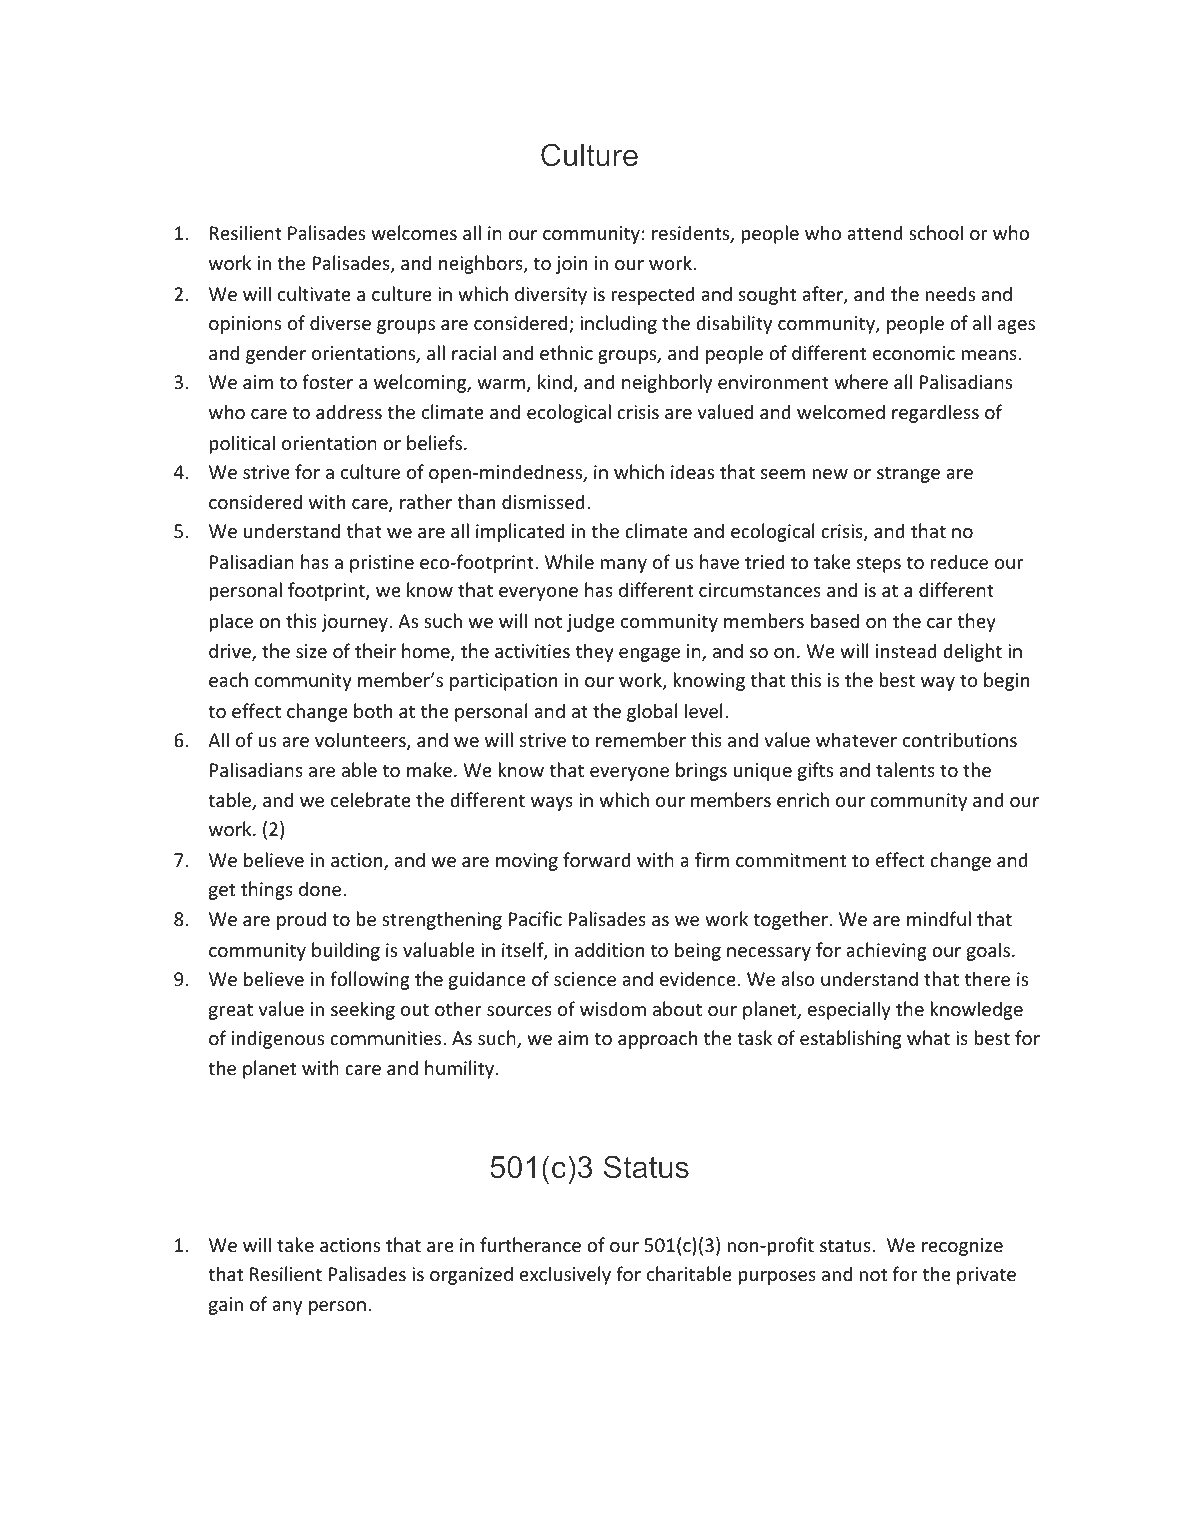  What do you see at coordinates (597, 859) in the page?
I see `forward` at bounding box center [597, 859].
